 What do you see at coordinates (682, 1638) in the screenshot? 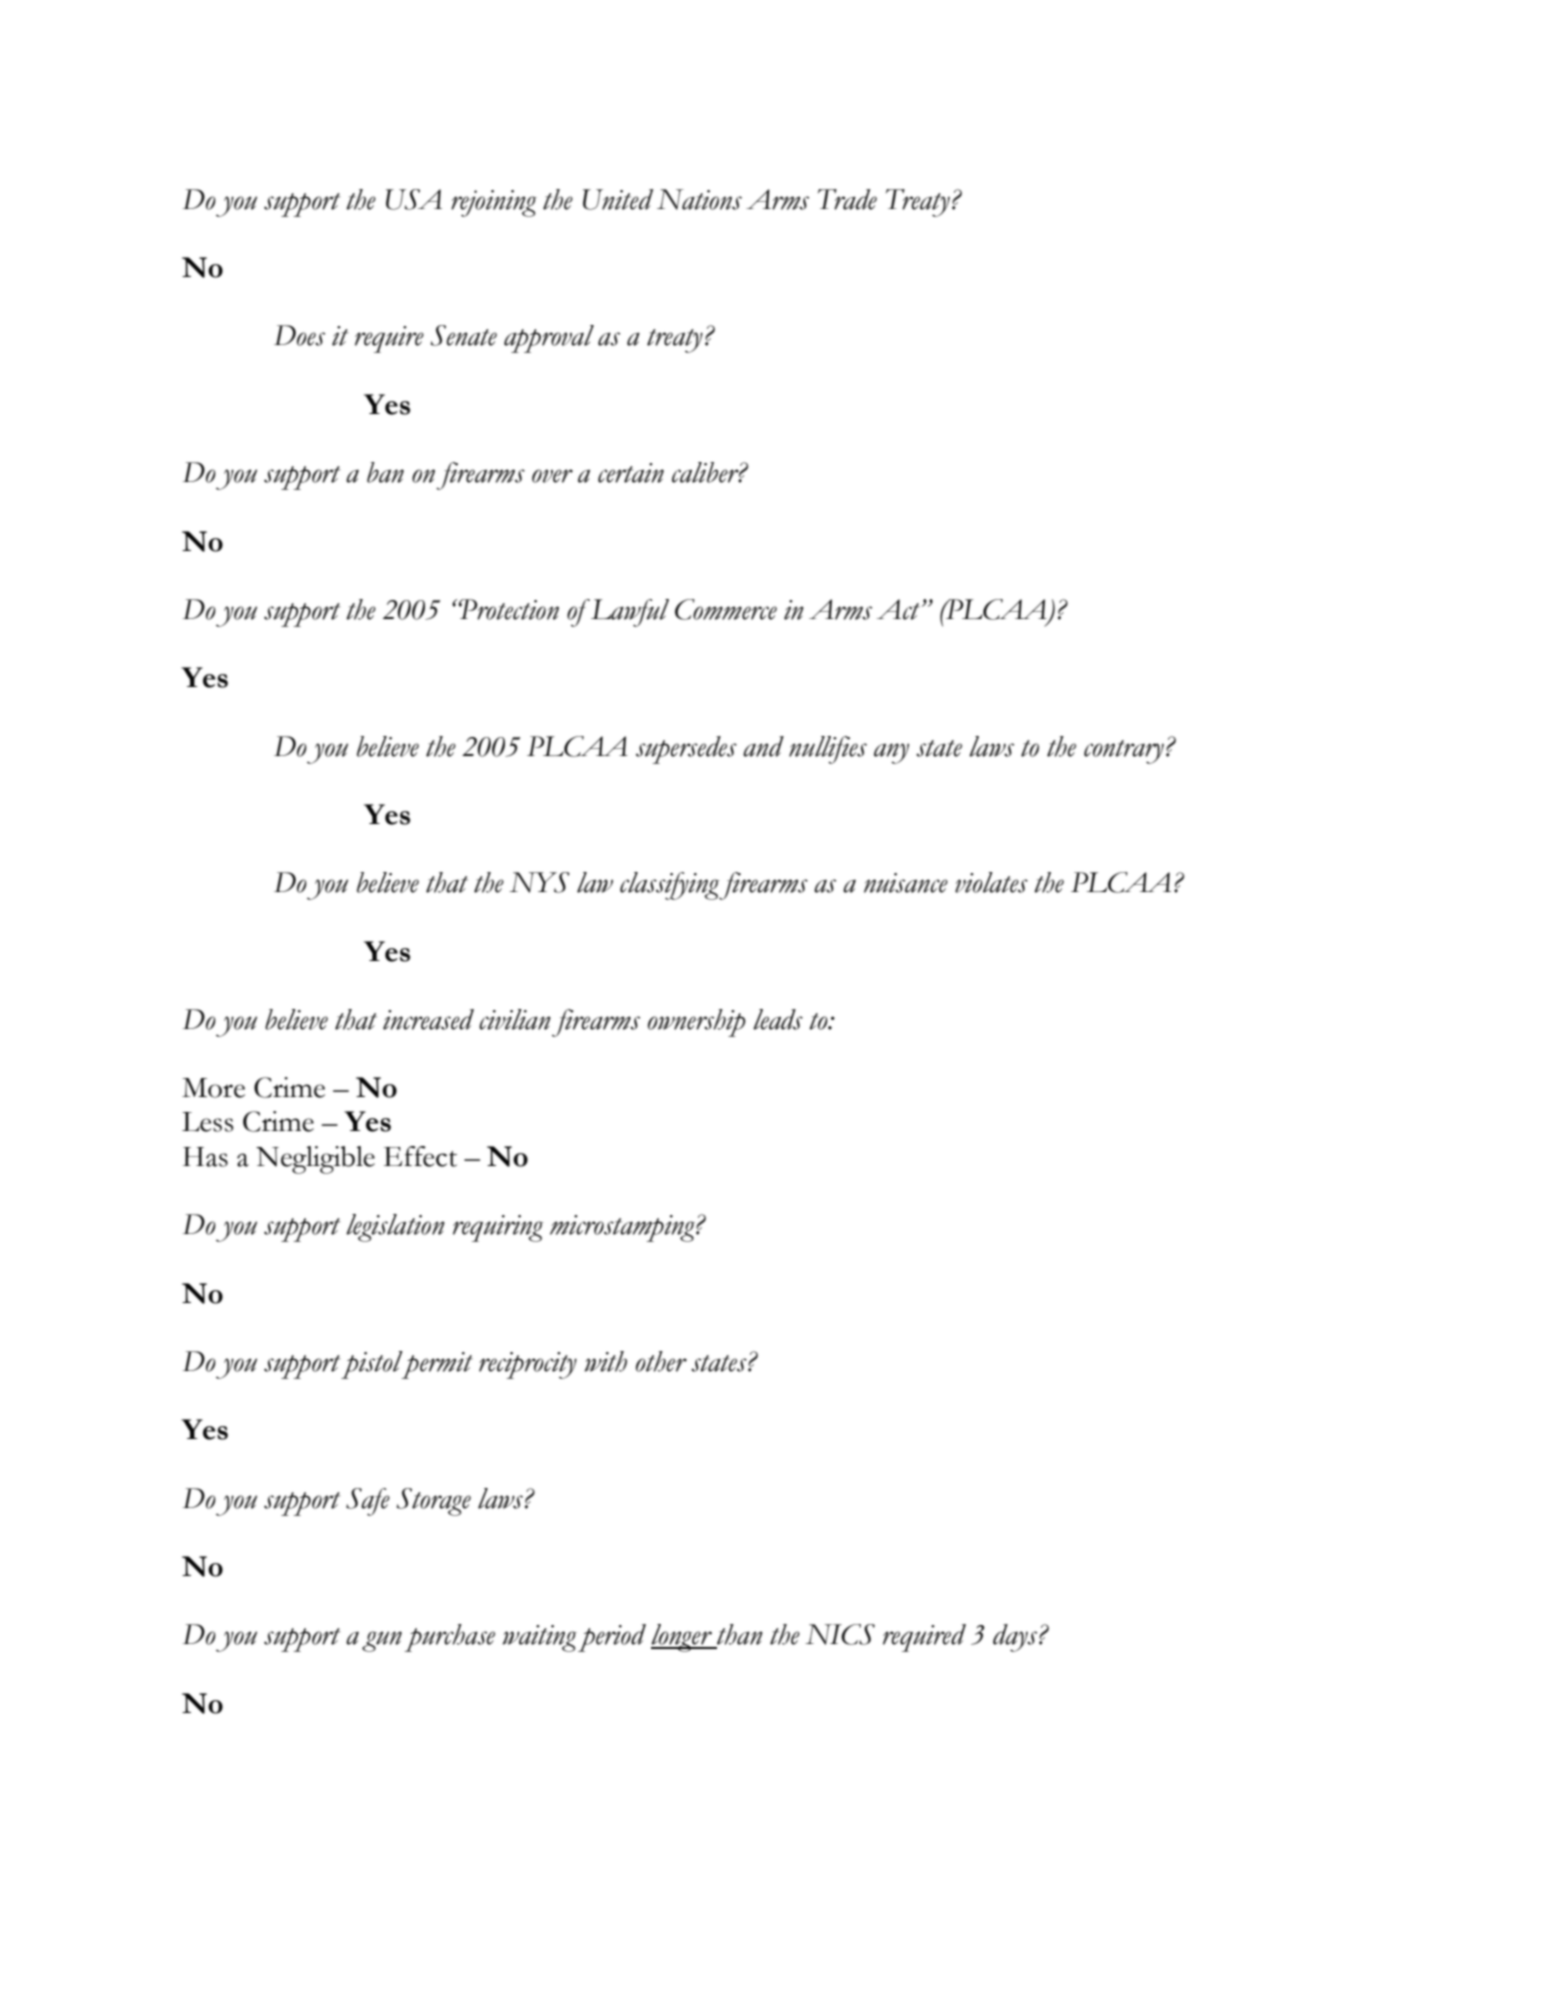
I see `longer` at bounding box center [682, 1638].
